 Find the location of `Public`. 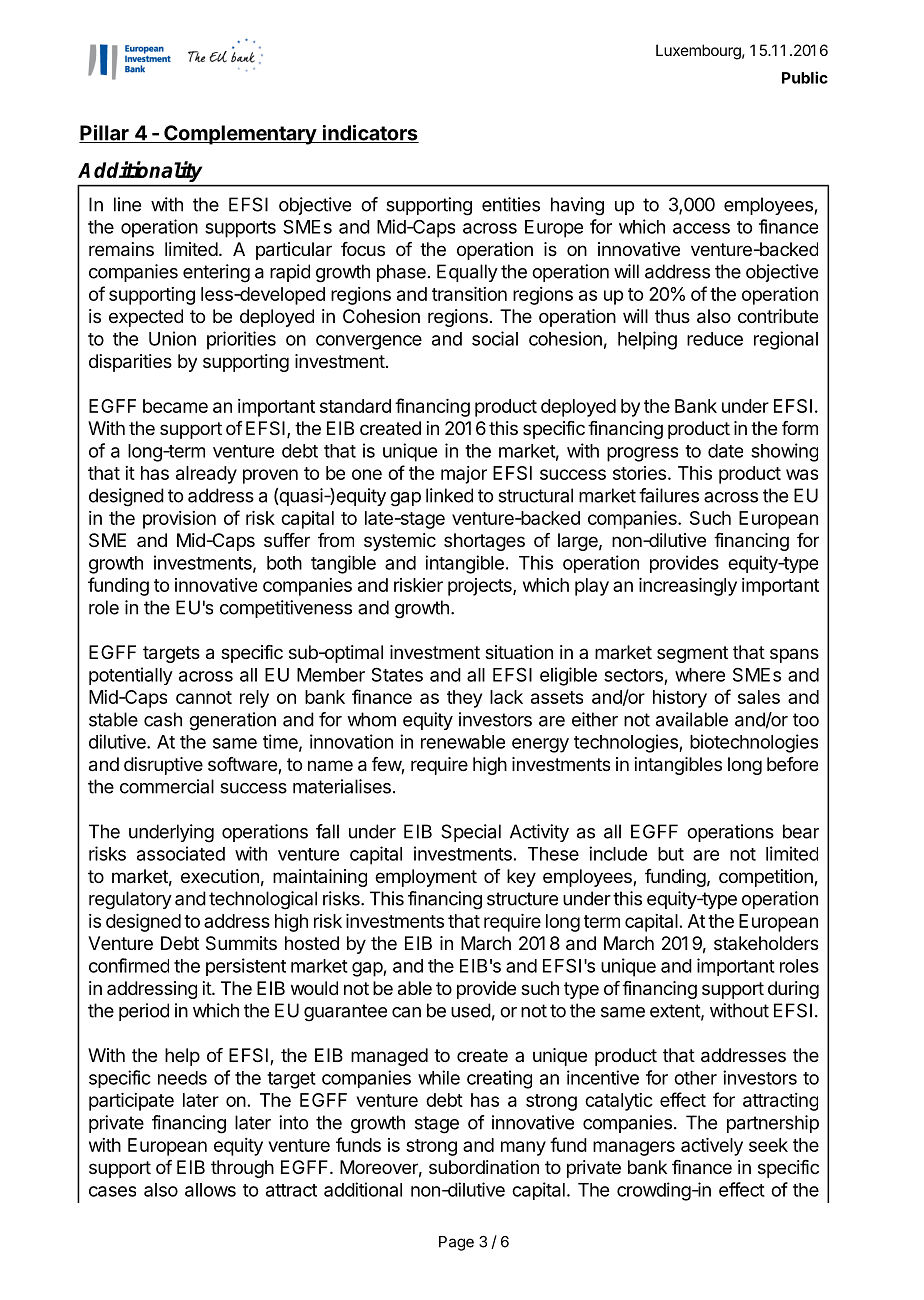

Public is located at coordinates (805, 77).
